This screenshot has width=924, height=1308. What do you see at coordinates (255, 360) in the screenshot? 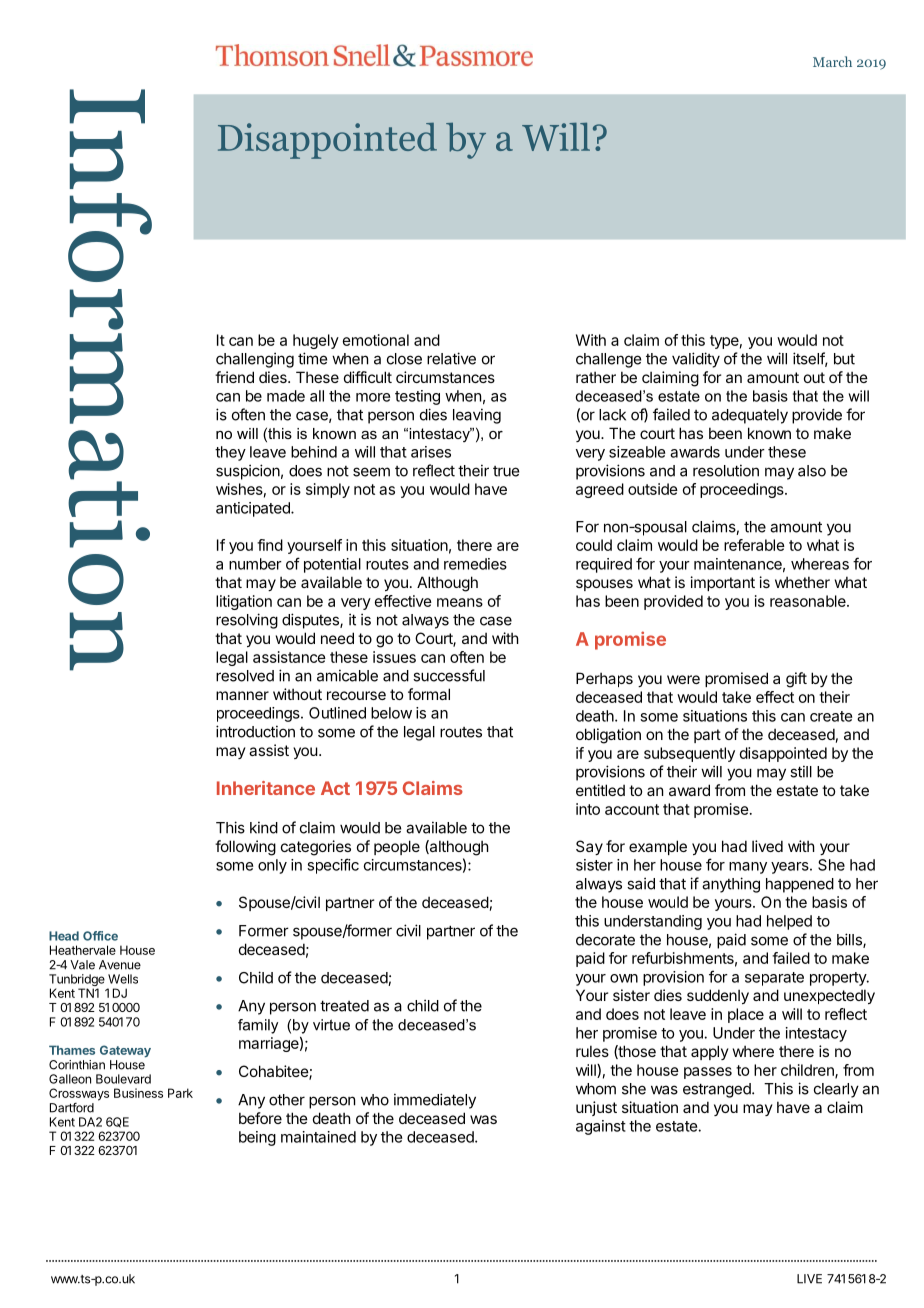
I see `challenging` at bounding box center [255, 360].
